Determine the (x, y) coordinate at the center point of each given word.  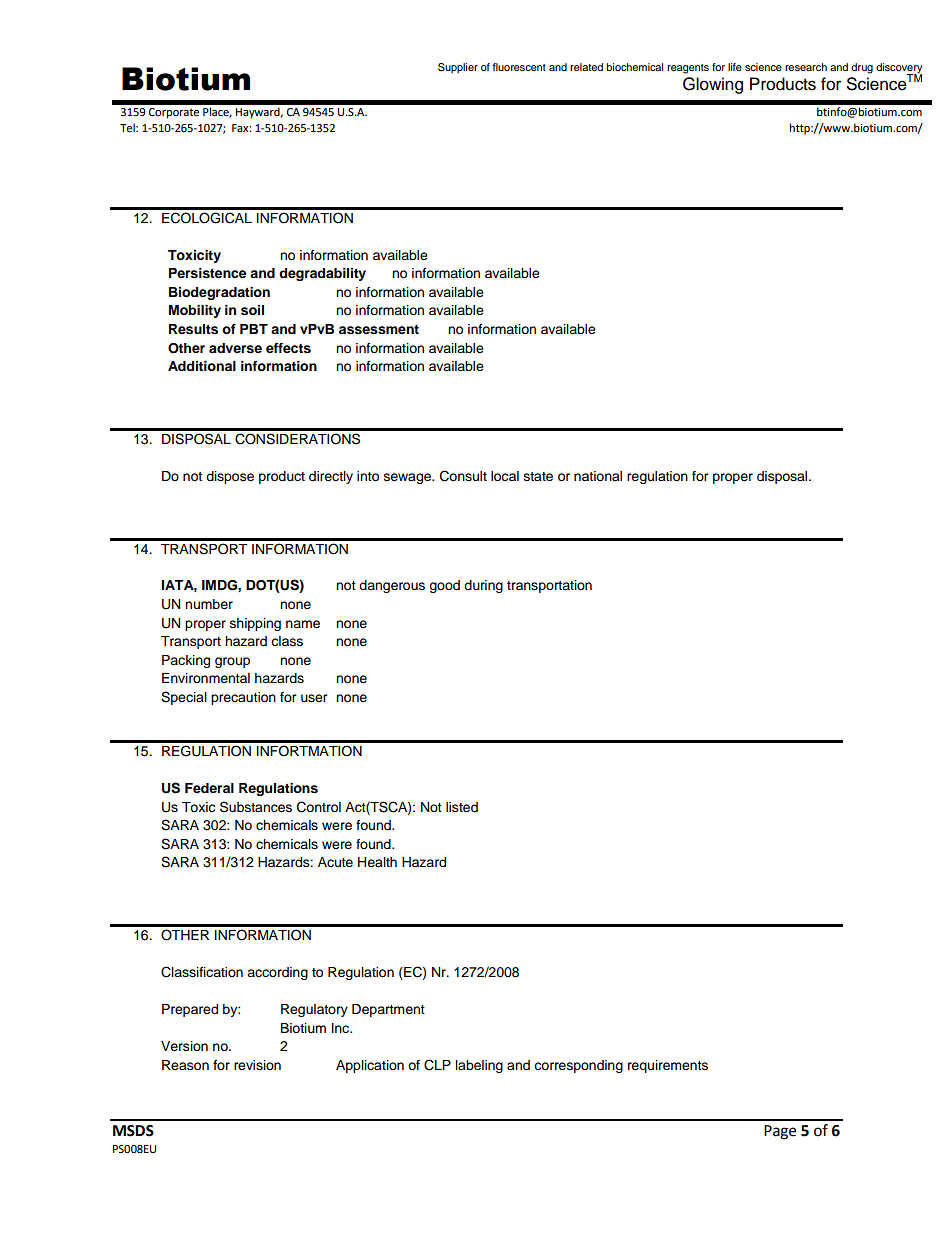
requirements (668, 1066)
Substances (256, 807)
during (483, 586)
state (538, 477)
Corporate (174, 113)
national (598, 476)
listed (462, 807)
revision (257, 1065)
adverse (235, 348)
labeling (479, 1066)
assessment (379, 330)
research (806, 67)
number (209, 604)
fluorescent (519, 67)
